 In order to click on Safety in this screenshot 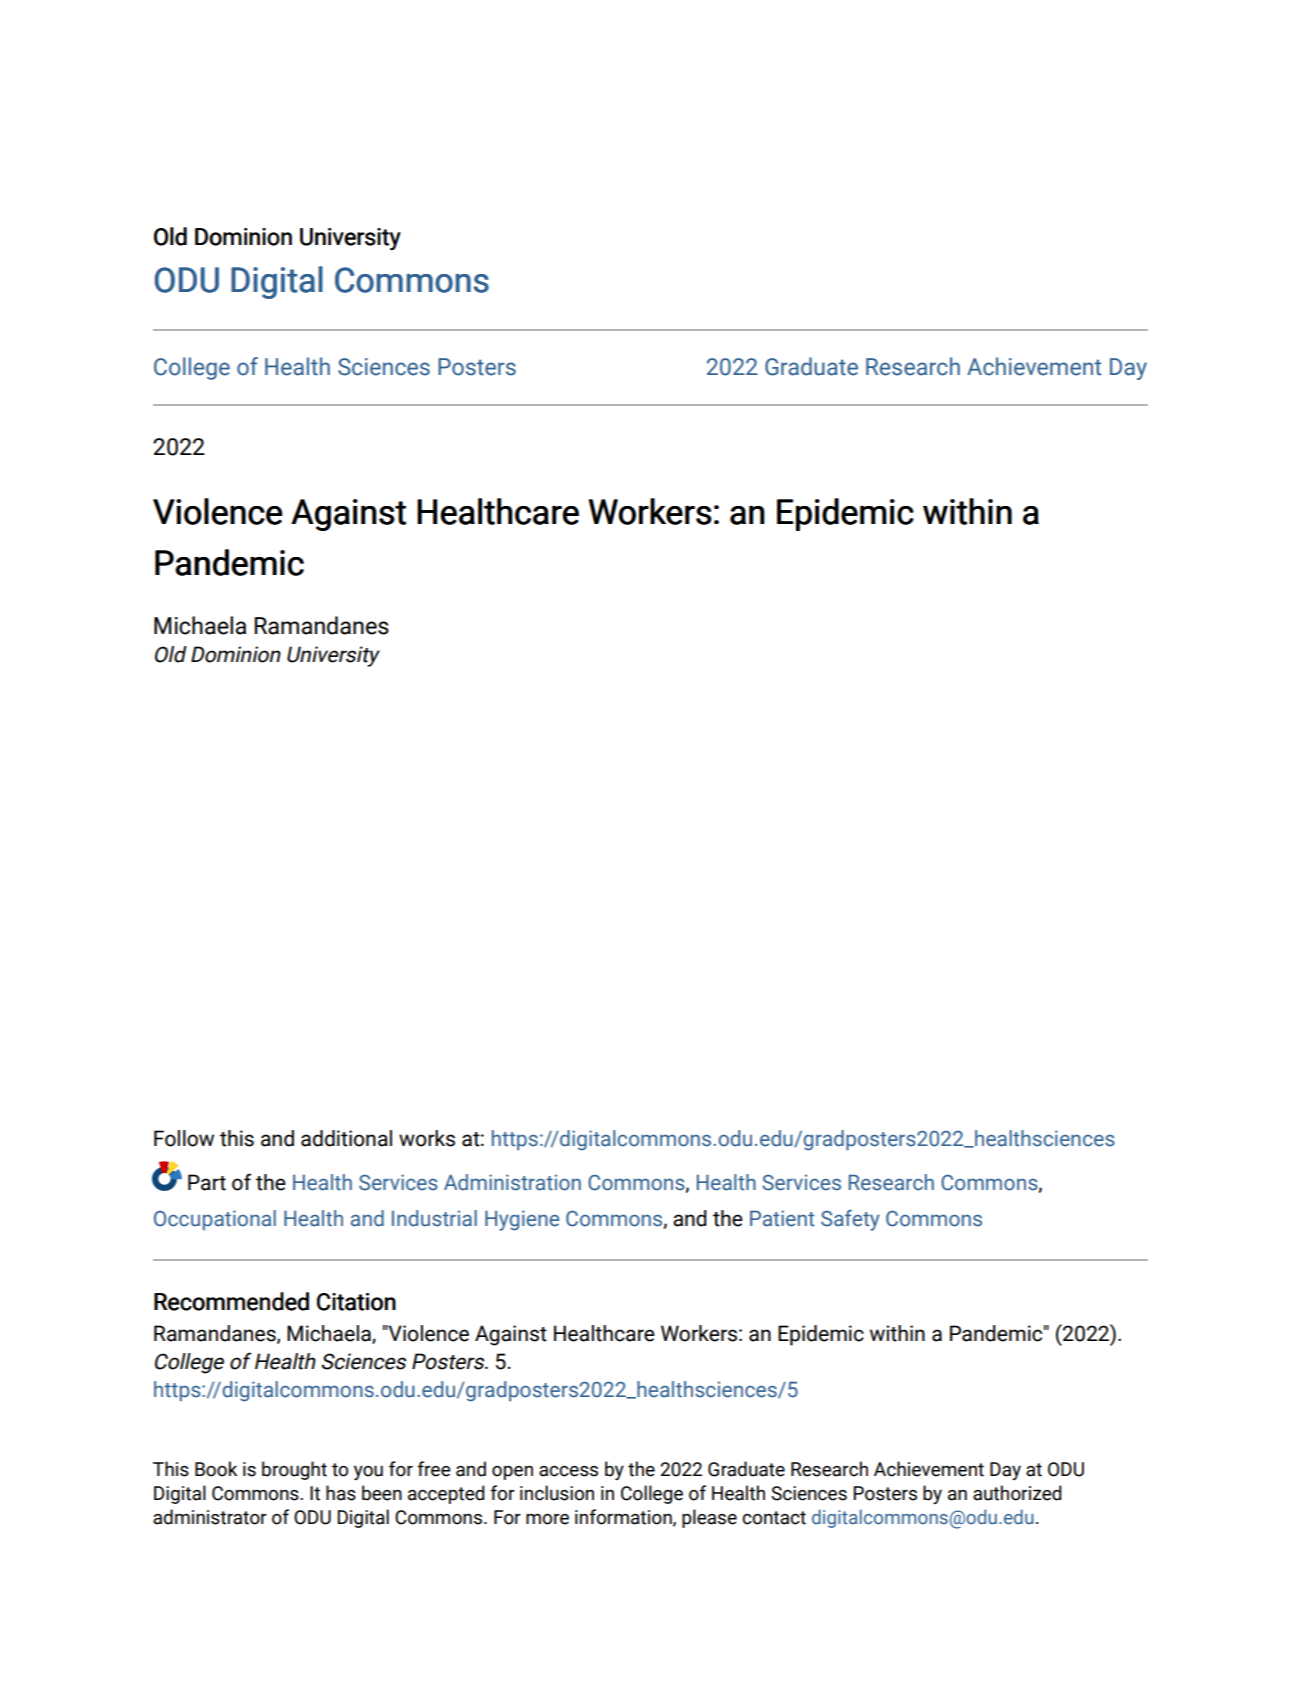, I will do `click(850, 1220)`.
